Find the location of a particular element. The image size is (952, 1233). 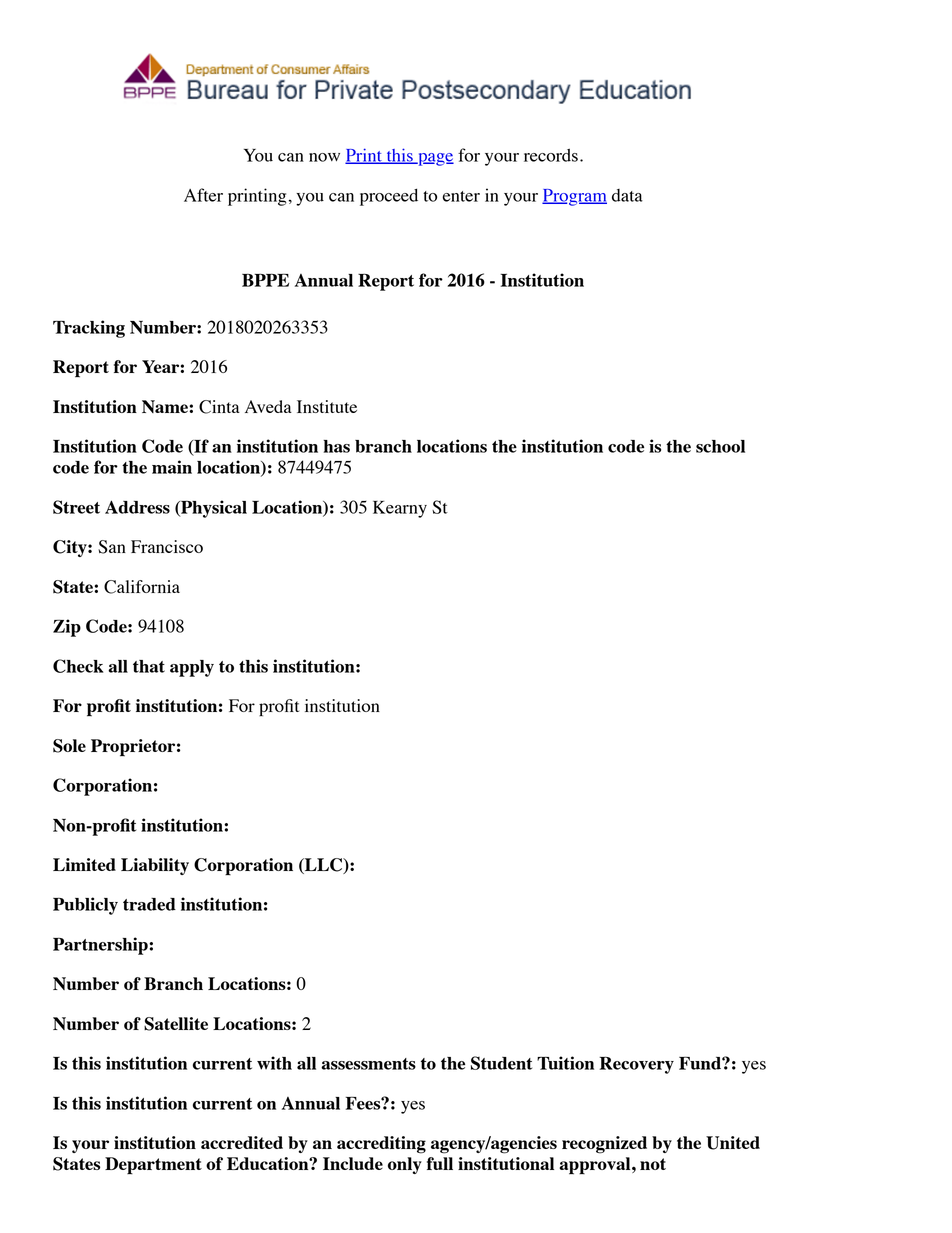

apply is located at coordinates (192, 668).
